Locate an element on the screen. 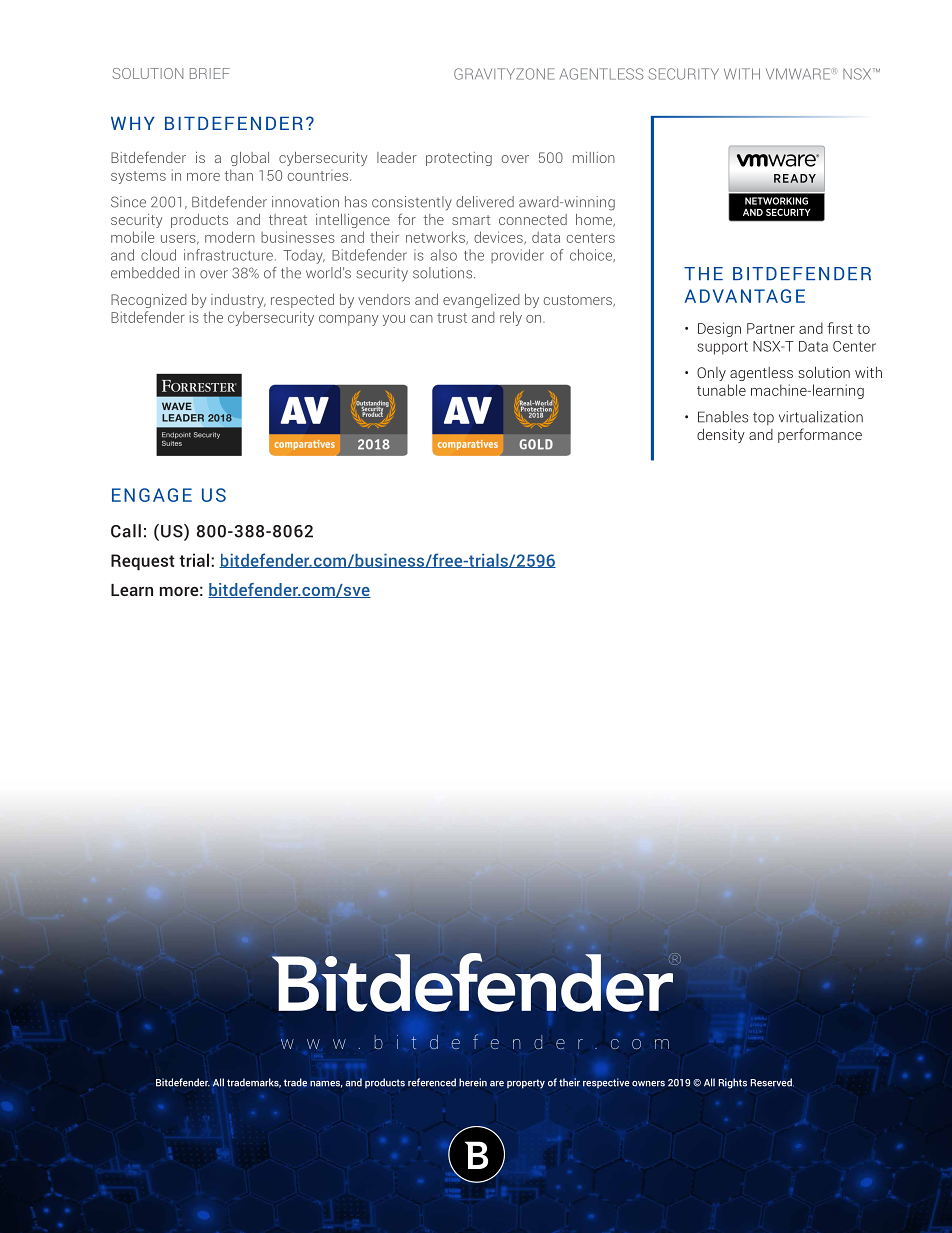 Image resolution: width=952 pixels, height=1233 pixels. Rights is located at coordinates (732, 1083).
